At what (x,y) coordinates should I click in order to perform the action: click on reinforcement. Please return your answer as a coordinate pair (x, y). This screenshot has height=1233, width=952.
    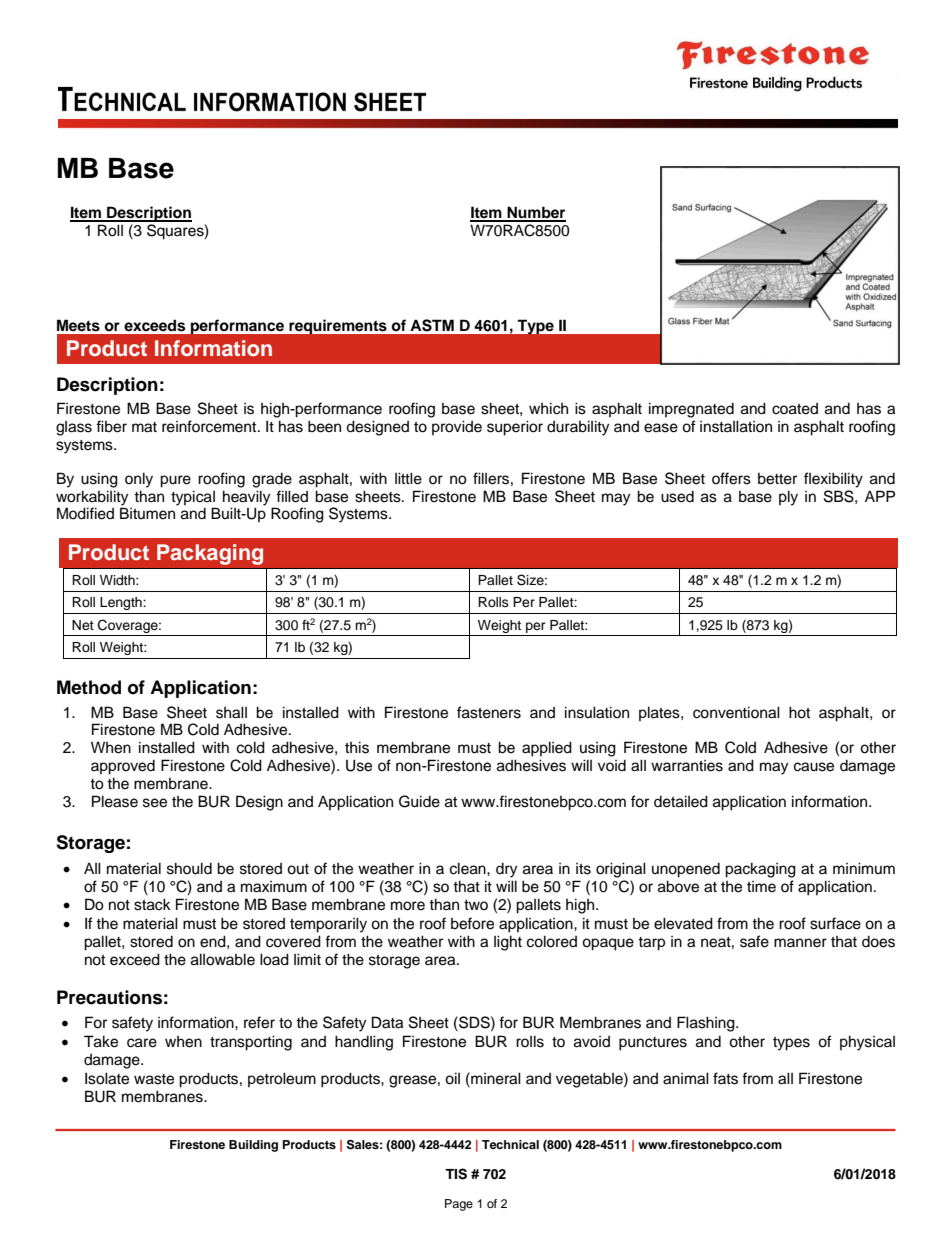
    Looking at the image, I should click on (210, 426).
